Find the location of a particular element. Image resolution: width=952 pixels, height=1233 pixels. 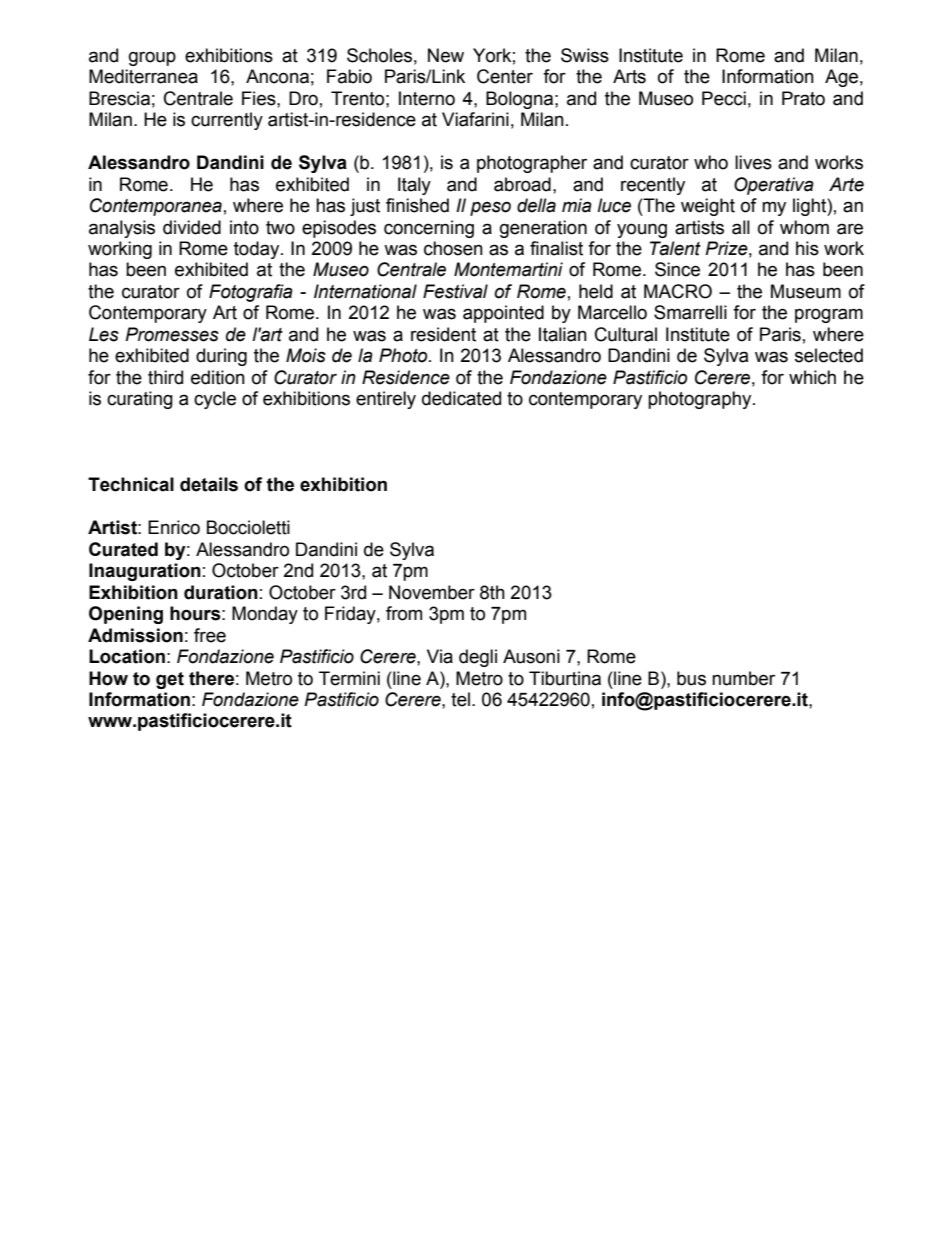

number is located at coordinates (743, 678).
